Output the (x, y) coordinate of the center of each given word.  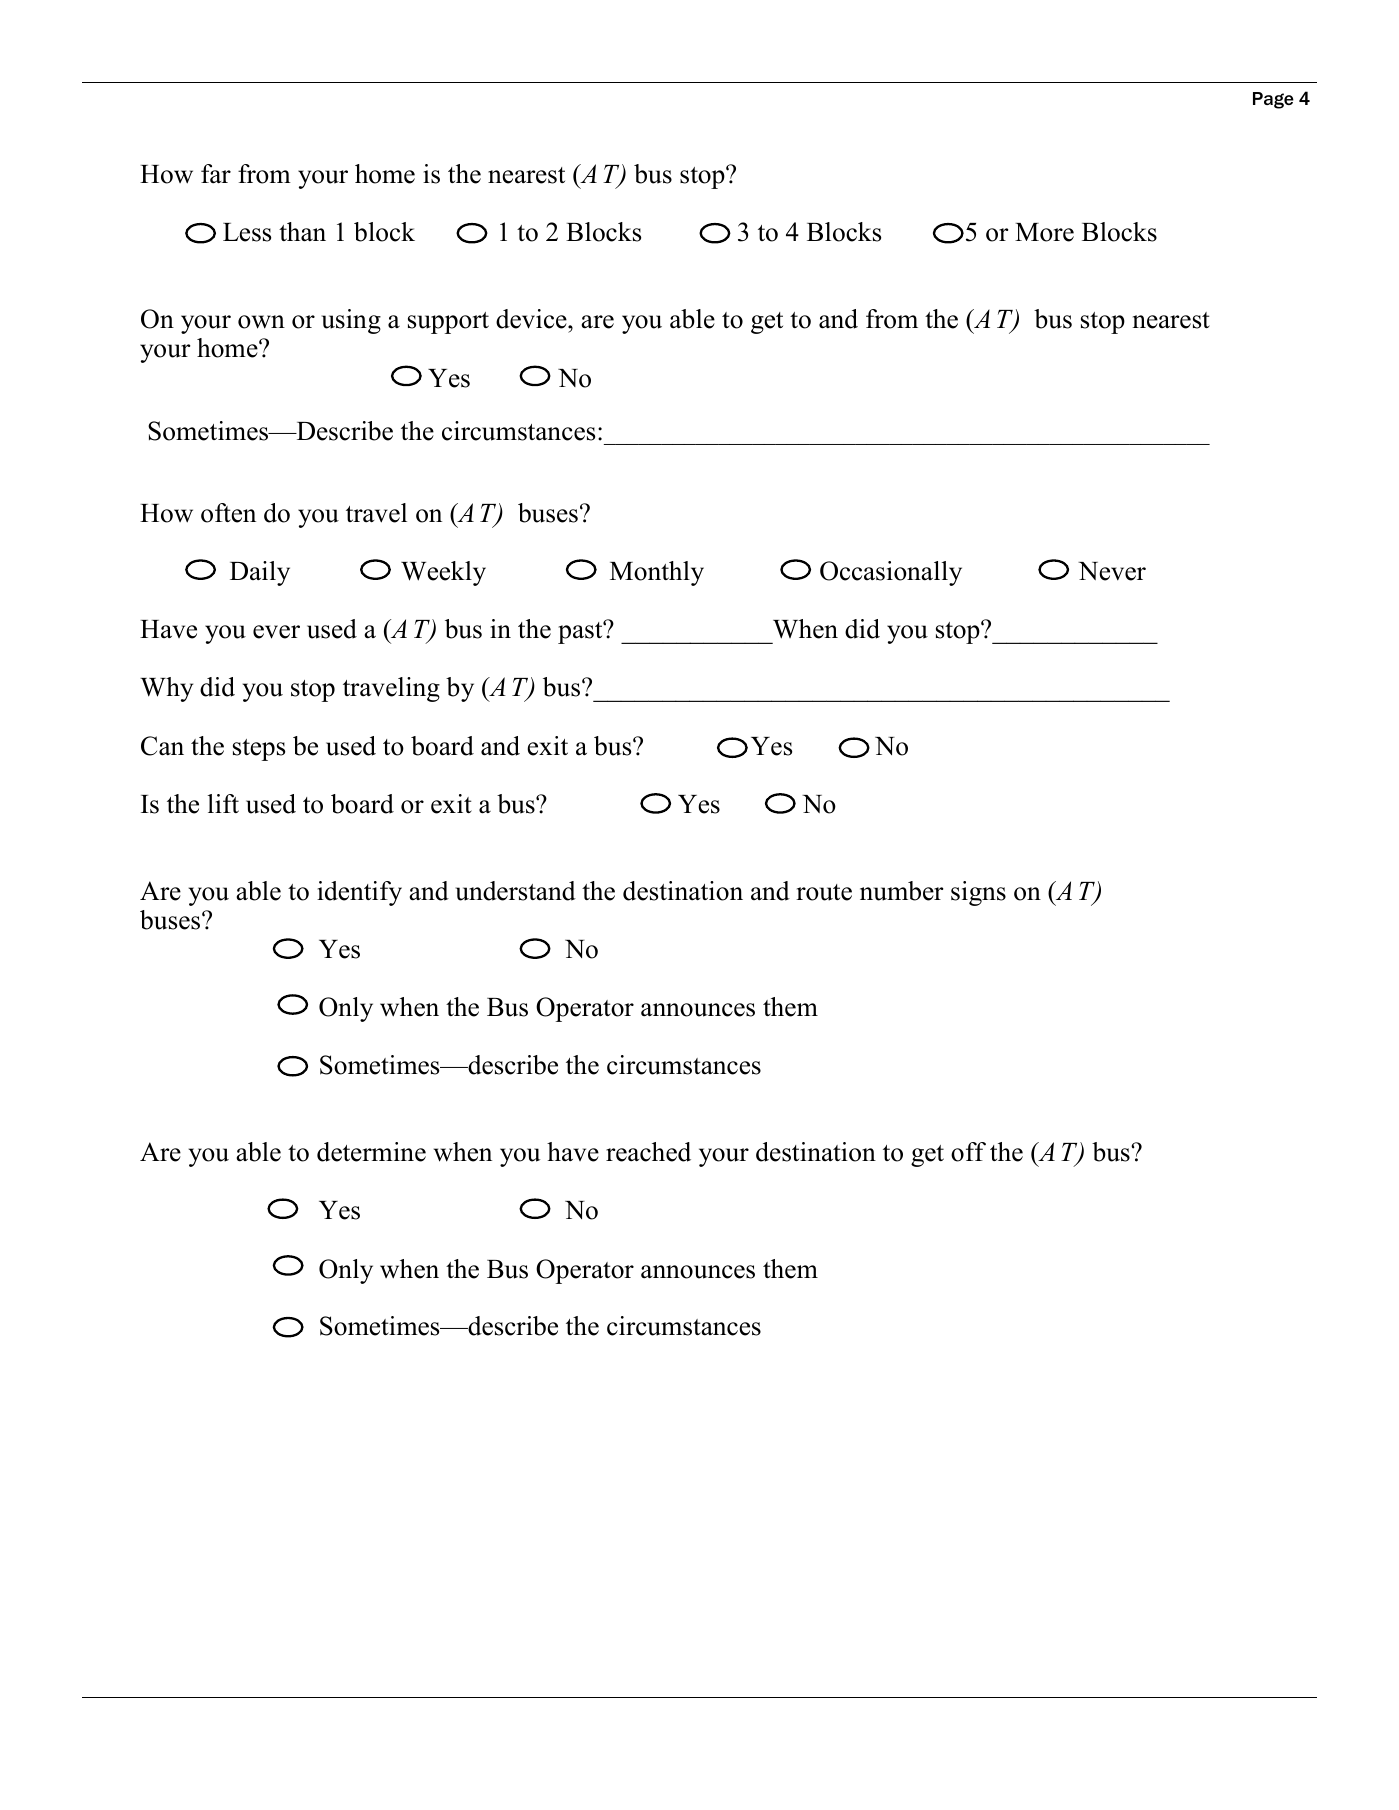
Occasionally (891, 573)
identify (359, 893)
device (532, 319)
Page (1273, 100)
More (1044, 232)
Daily (260, 573)
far (216, 174)
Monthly (657, 573)
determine (371, 1152)
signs (978, 893)
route (824, 892)
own (261, 322)
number (901, 891)
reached (648, 1152)
